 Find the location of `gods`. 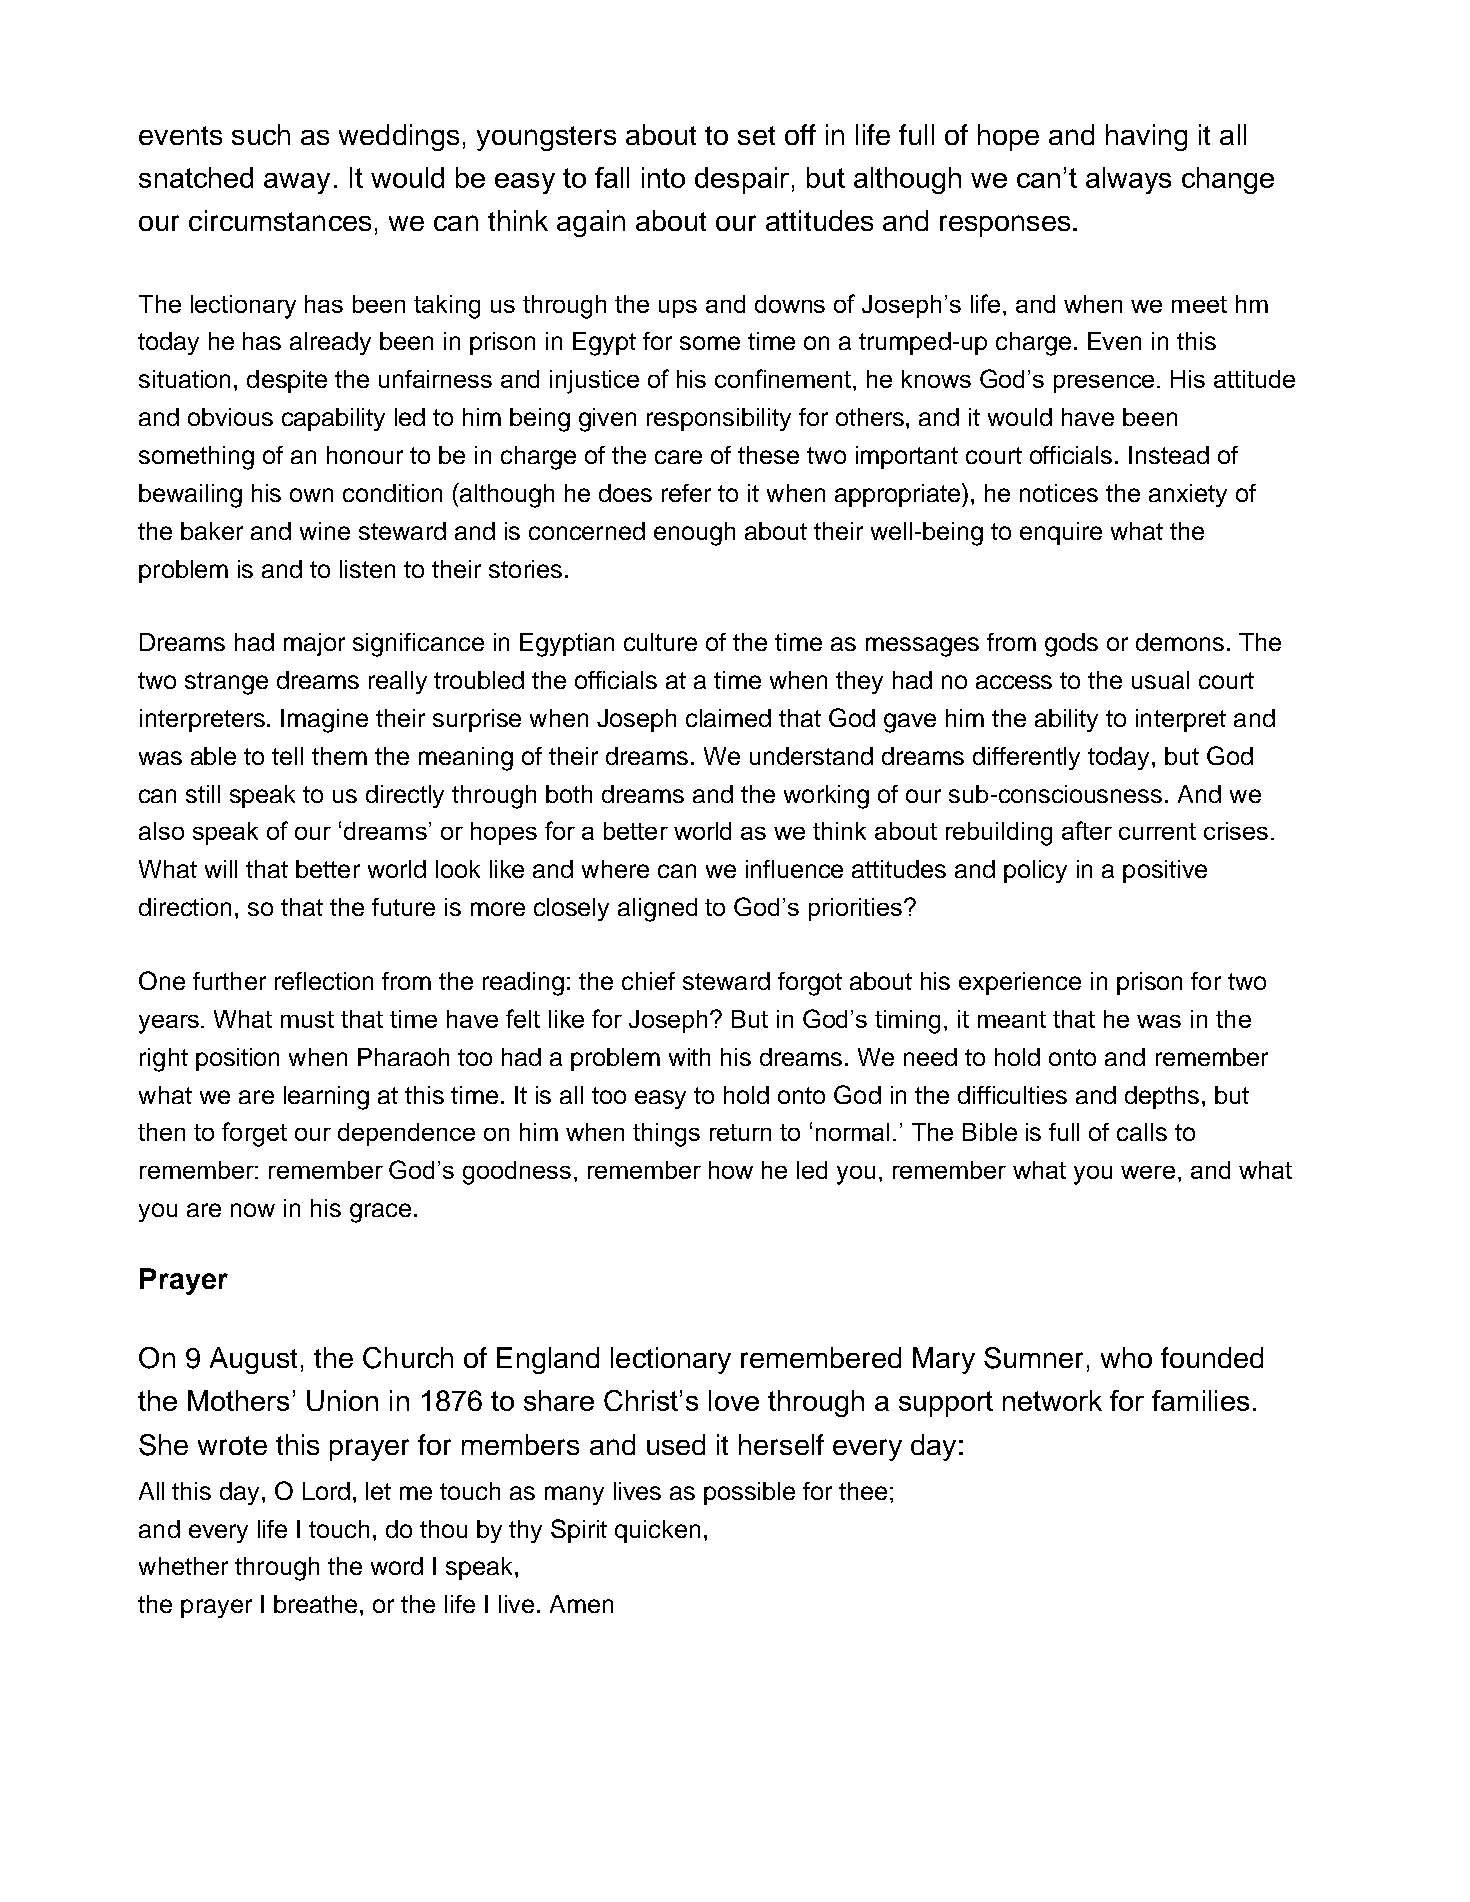

gods is located at coordinates (1071, 645).
